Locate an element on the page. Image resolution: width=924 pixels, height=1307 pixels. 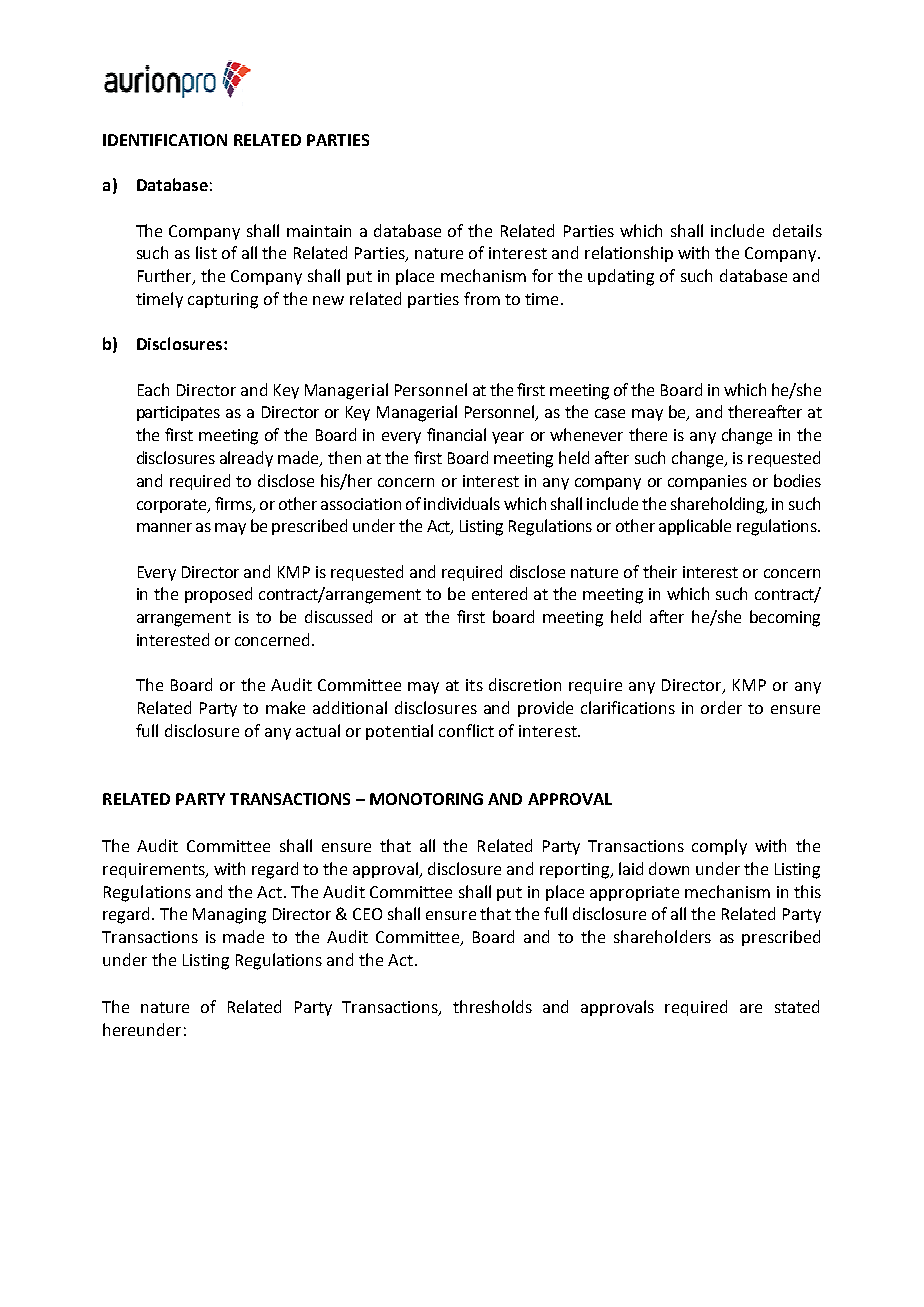
Managing is located at coordinates (229, 916).
